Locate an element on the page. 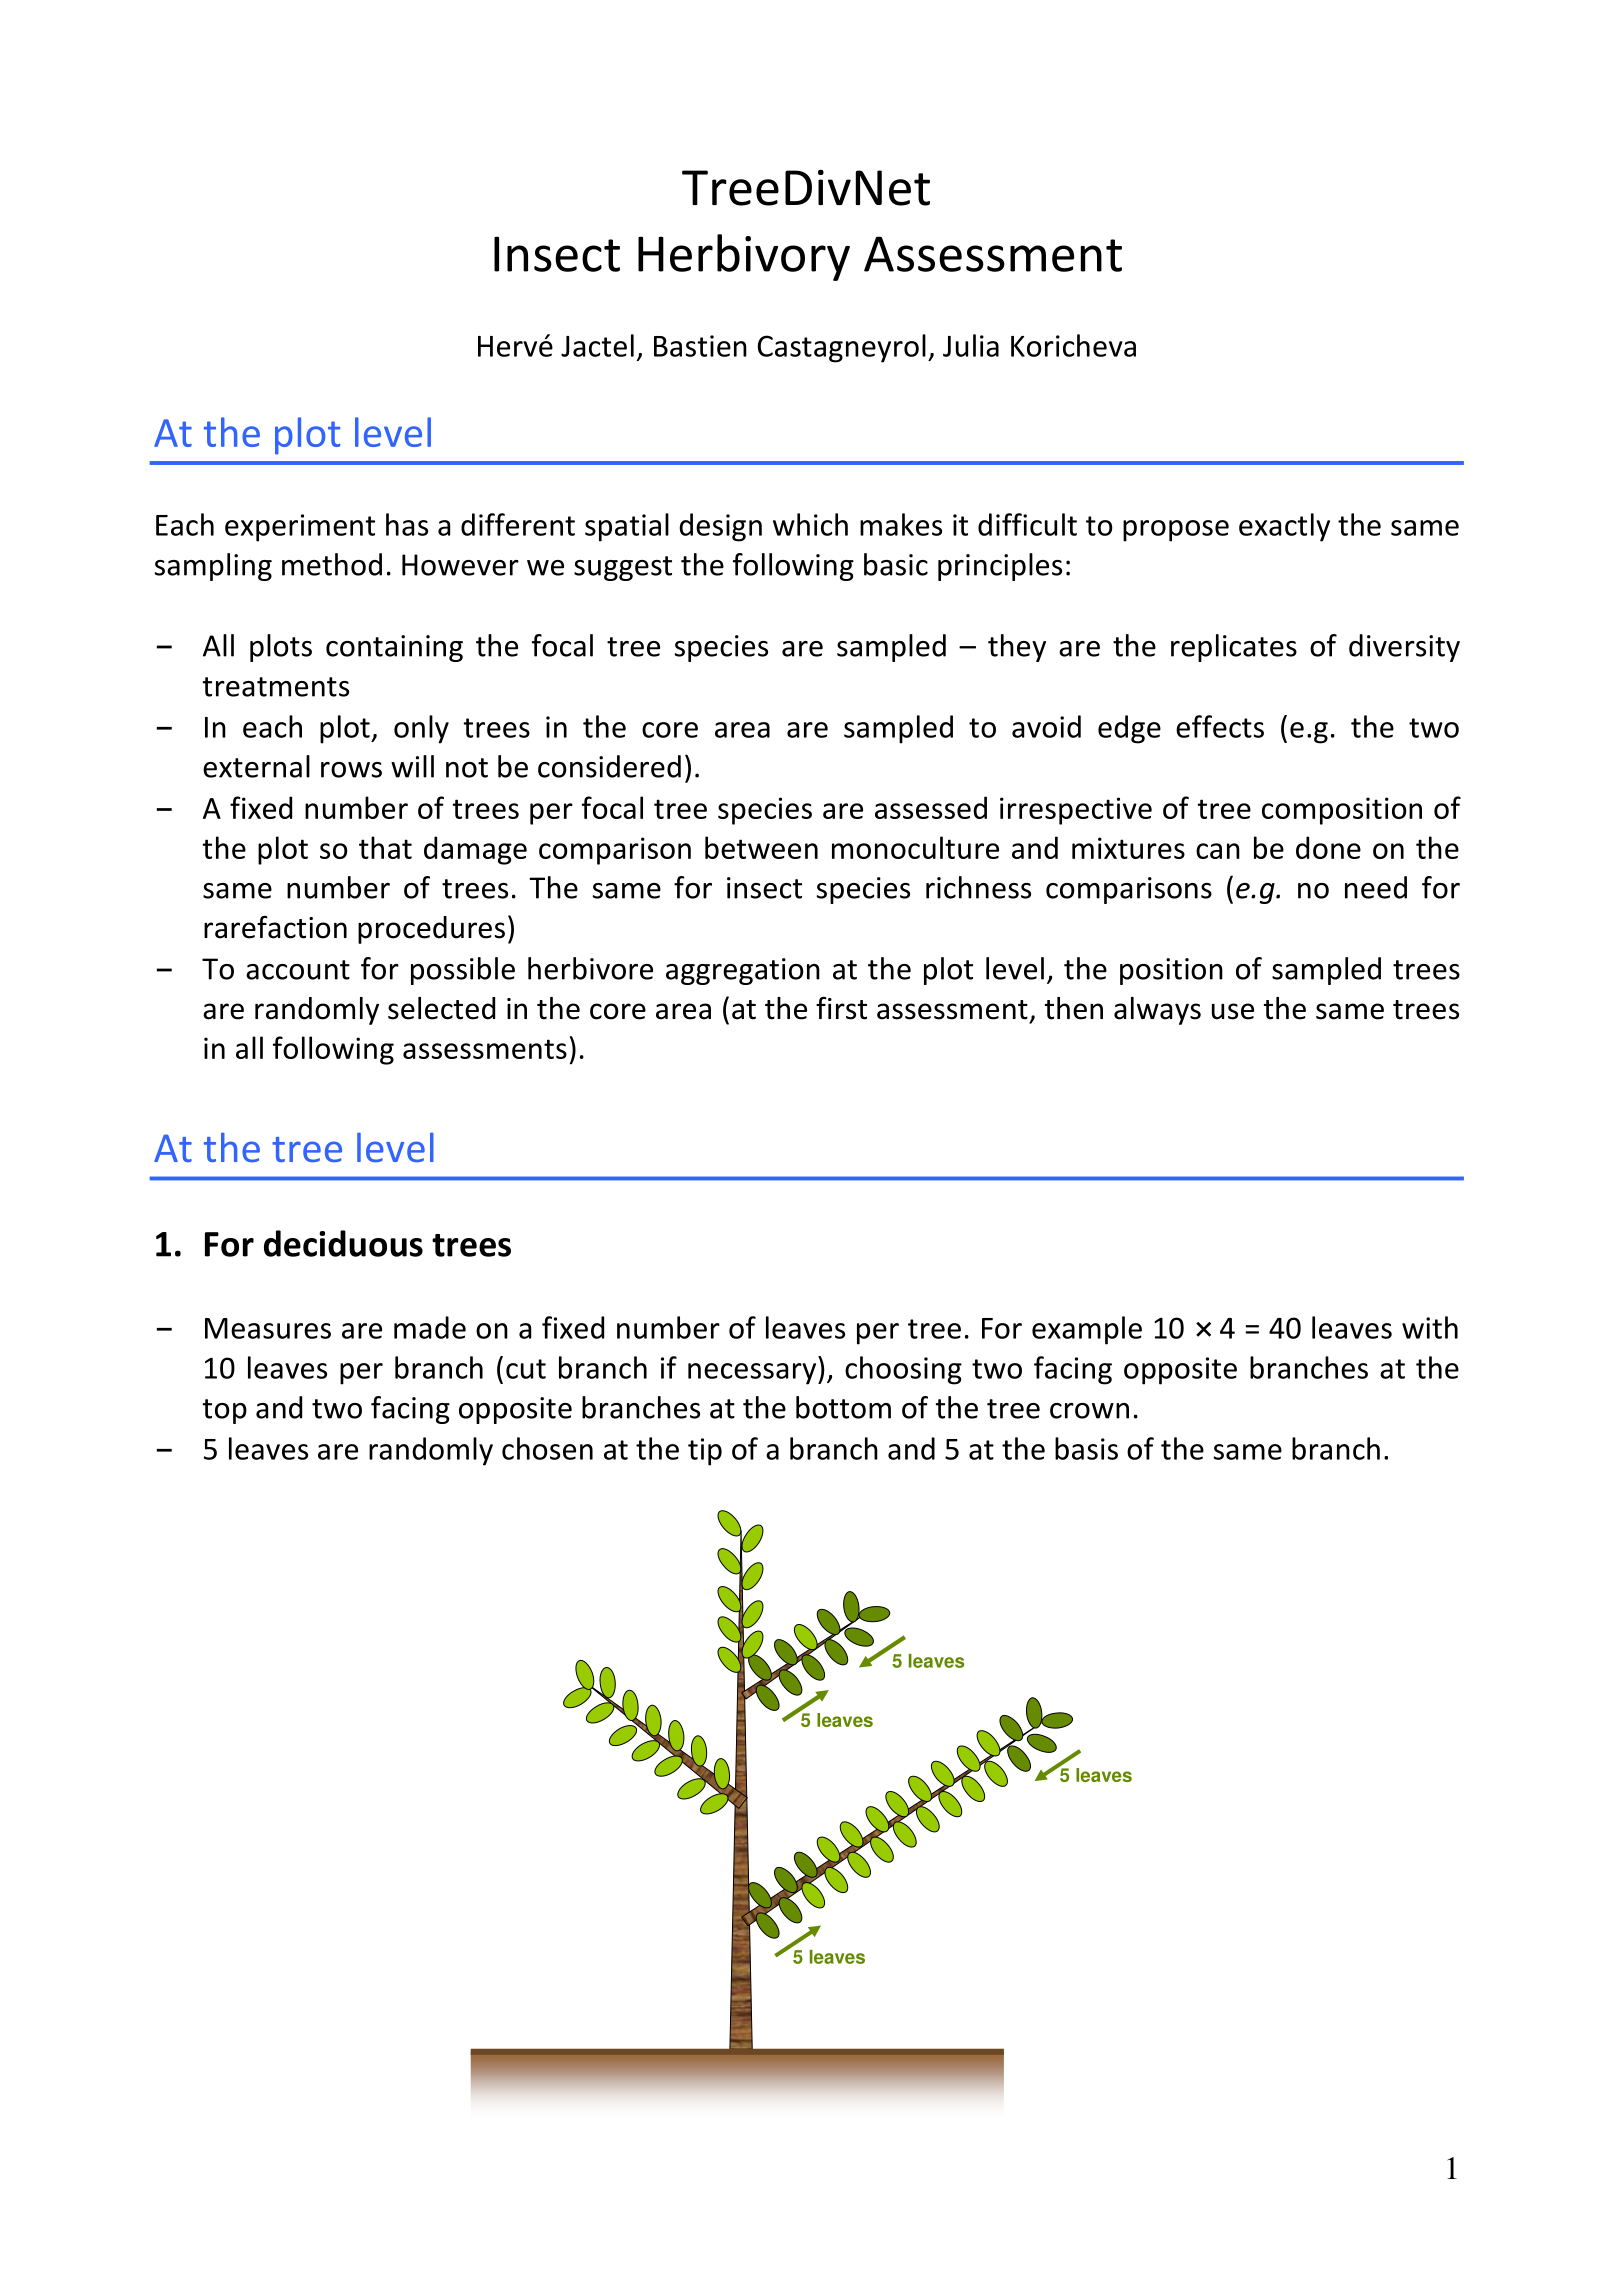 This image has height=2283, width=1613. first is located at coordinates (841, 1008).
